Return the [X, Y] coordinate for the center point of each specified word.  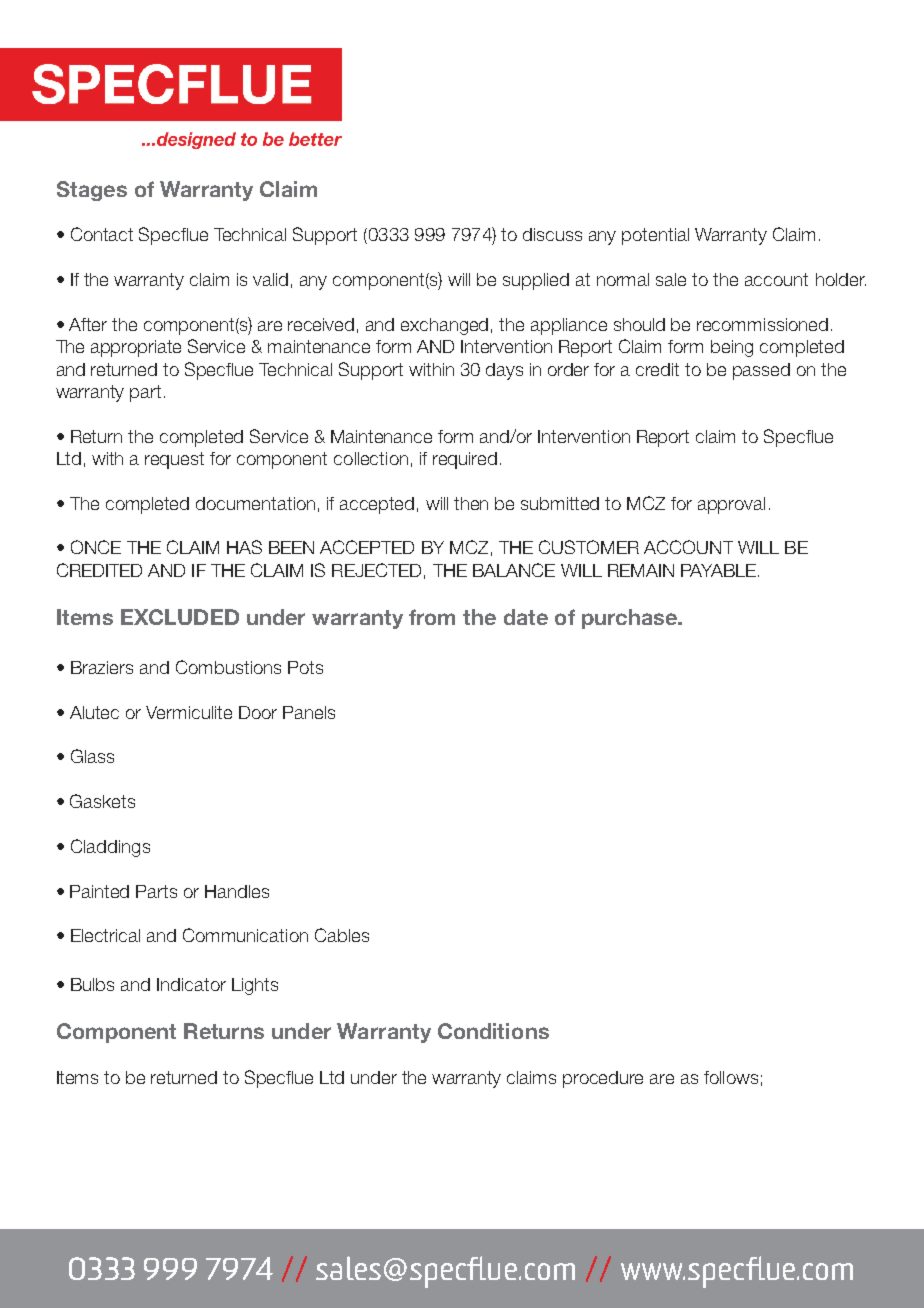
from [432, 617]
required [465, 460]
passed [761, 371]
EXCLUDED [180, 617]
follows [731, 1077]
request [174, 460]
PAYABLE [718, 570]
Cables [342, 935]
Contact [102, 234]
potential [655, 236]
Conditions [493, 1031]
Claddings [110, 848]
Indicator [191, 984]
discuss [552, 234]
